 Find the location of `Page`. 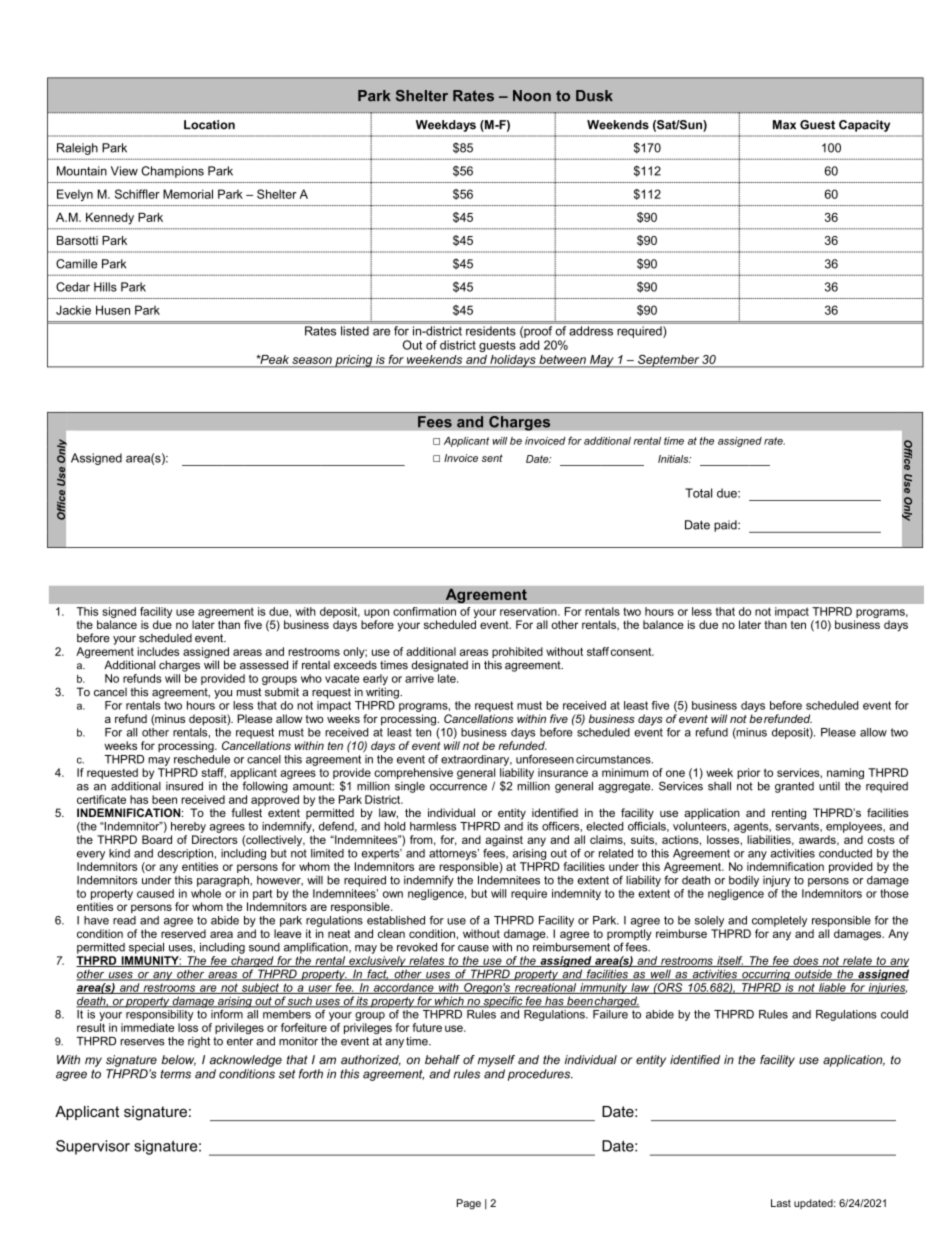

Page is located at coordinates (469, 1204).
